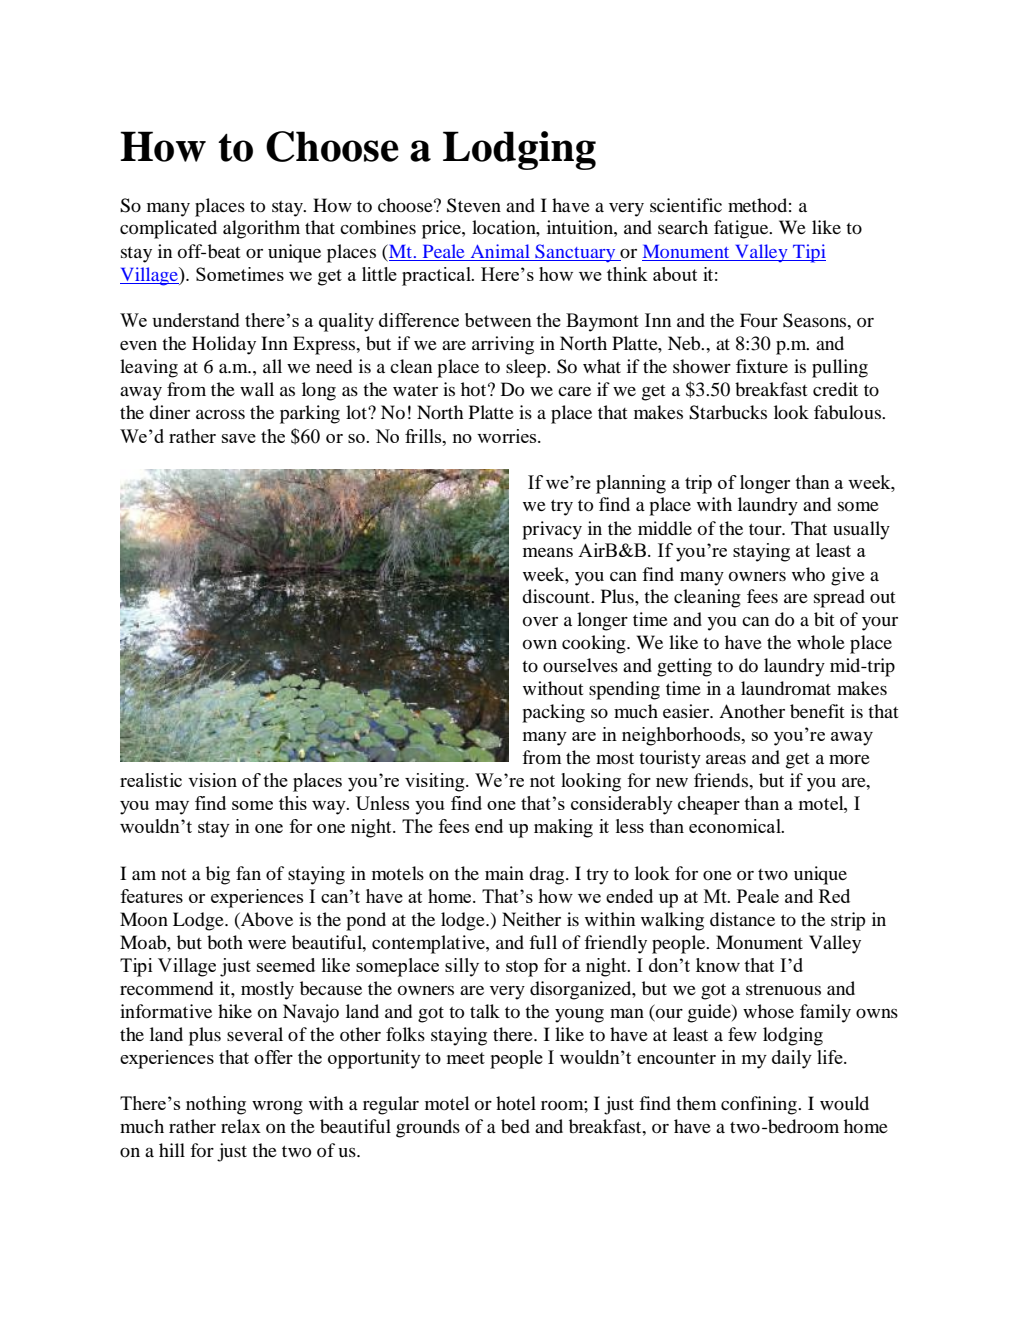  Describe the element at coordinates (218, 875) in the image. I see `big` at that location.
